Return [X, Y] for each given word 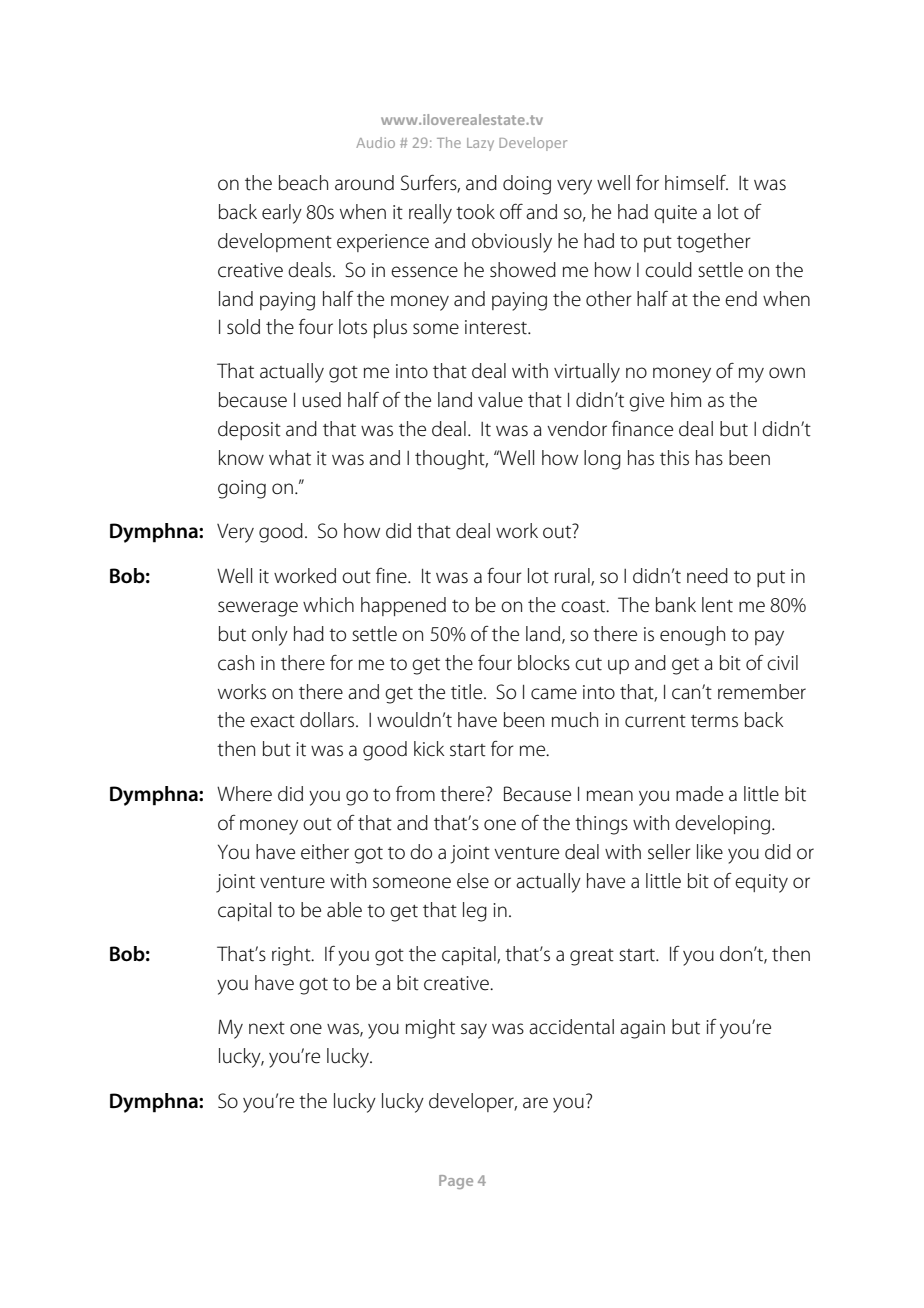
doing [527, 185]
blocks [544, 663]
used [322, 400]
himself [696, 182]
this [674, 458]
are [535, 1103]
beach [303, 183]
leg [475, 912]
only [270, 636]
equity [761, 883]
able [344, 910]
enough [692, 636]
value [500, 400]
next [267, 1028]
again [642, 1029]
